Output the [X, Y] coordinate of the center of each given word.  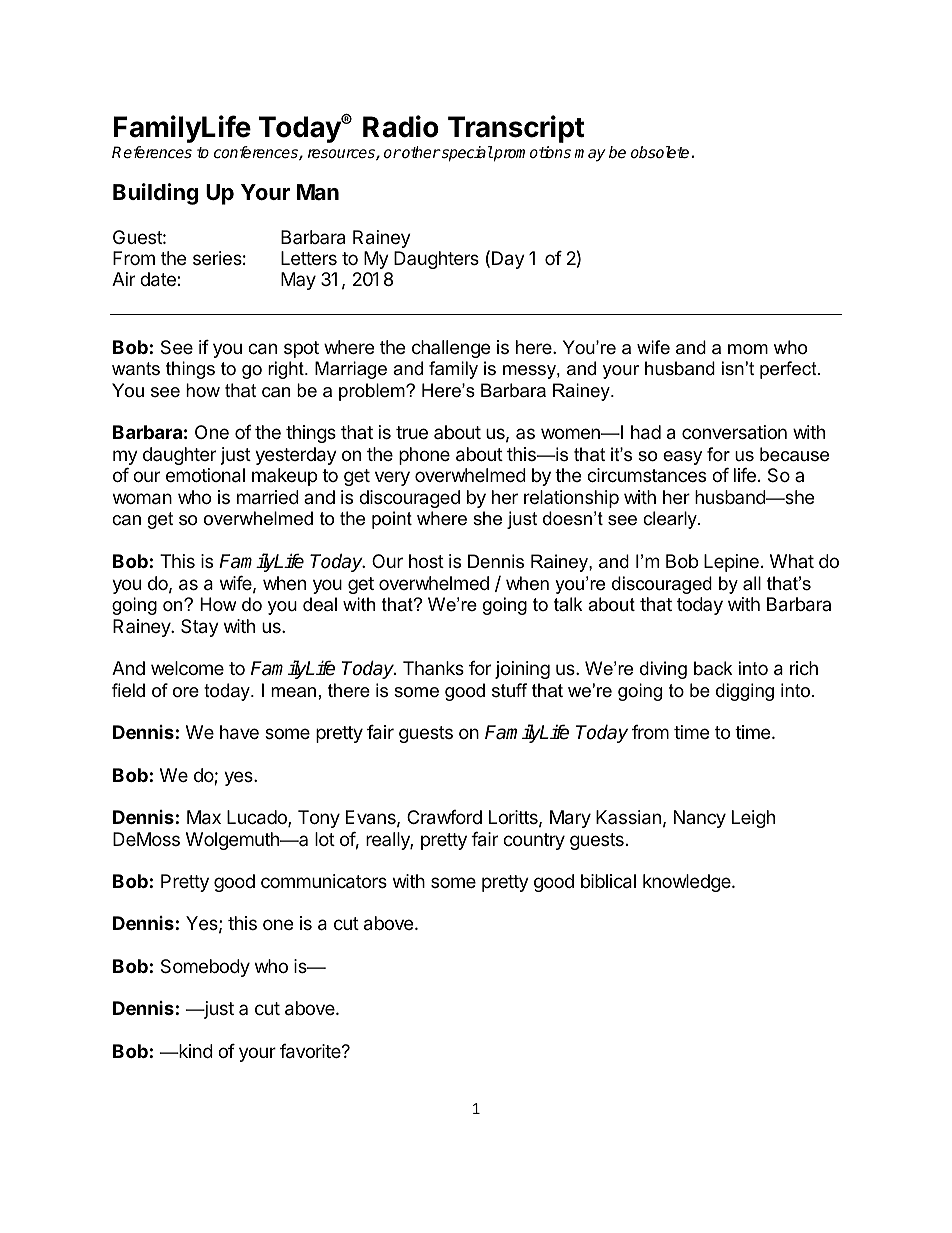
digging [745, 692]
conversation [734, 432]
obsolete [661, 152]
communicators [324, 881]
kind [195, 1051]
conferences [257, 153]
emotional [205, 475]
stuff [509, 690]
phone [424, 456]
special [466, 154]
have [239, 732]
